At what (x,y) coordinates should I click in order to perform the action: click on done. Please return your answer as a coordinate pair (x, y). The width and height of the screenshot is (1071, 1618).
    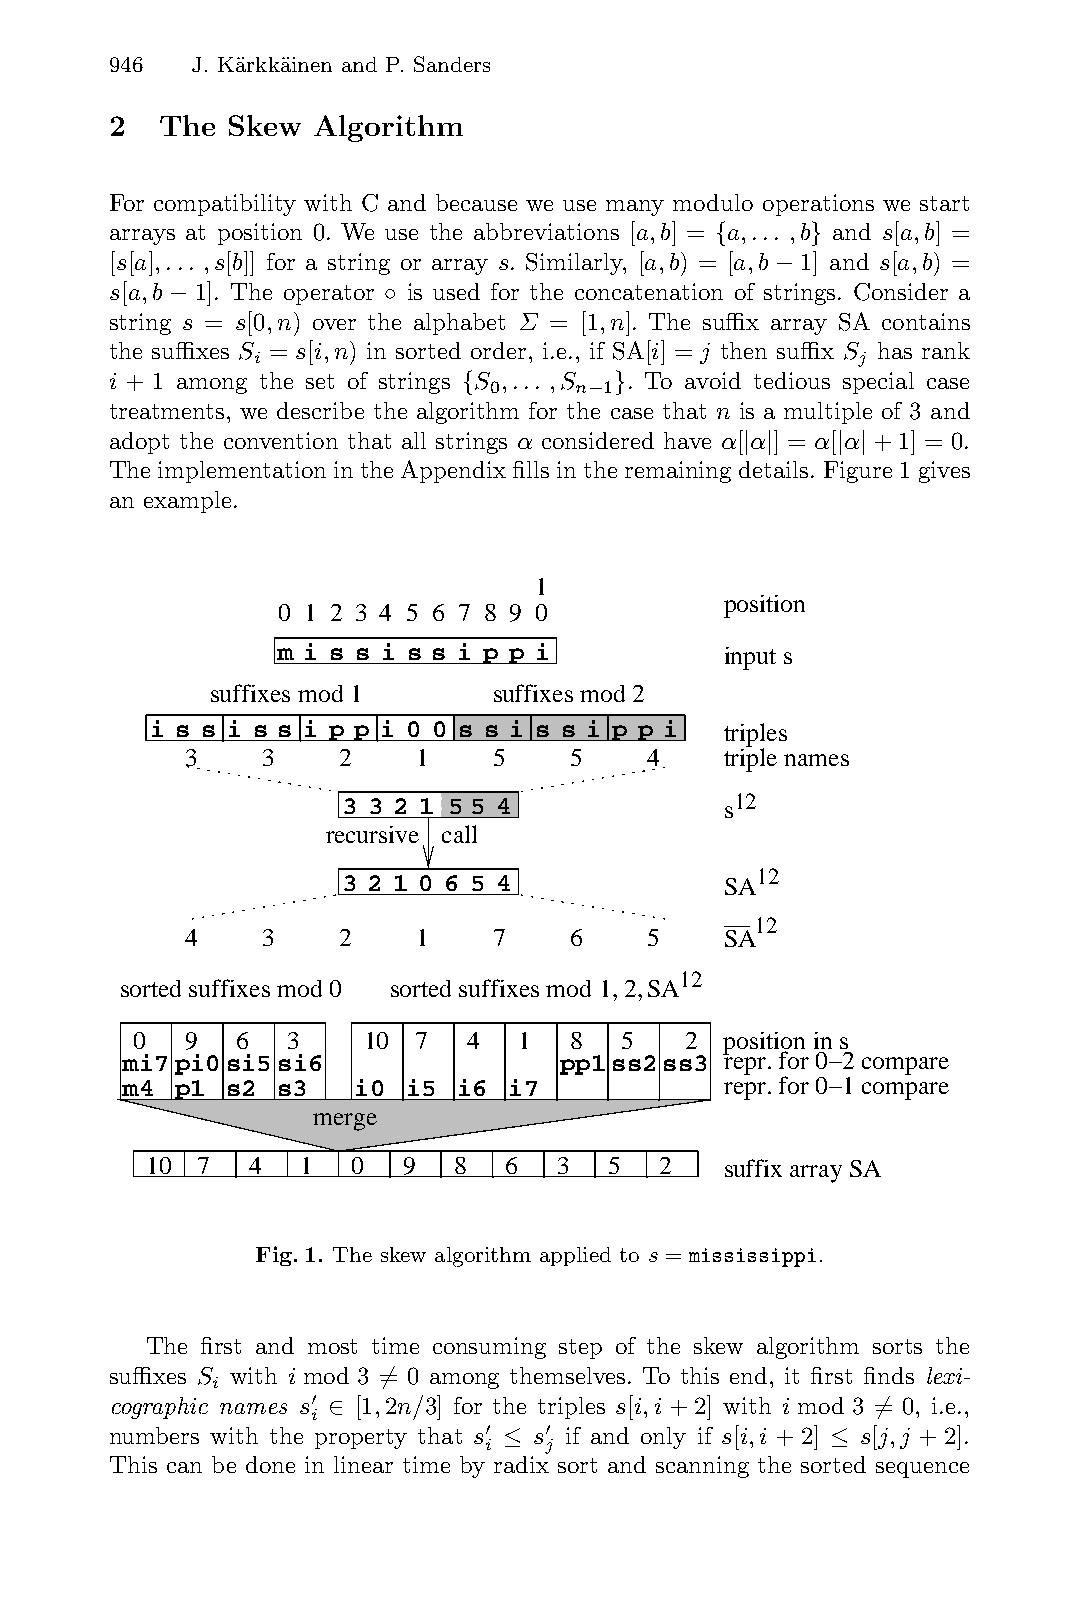
    Looking at the image, I should click on (270, 1464).
